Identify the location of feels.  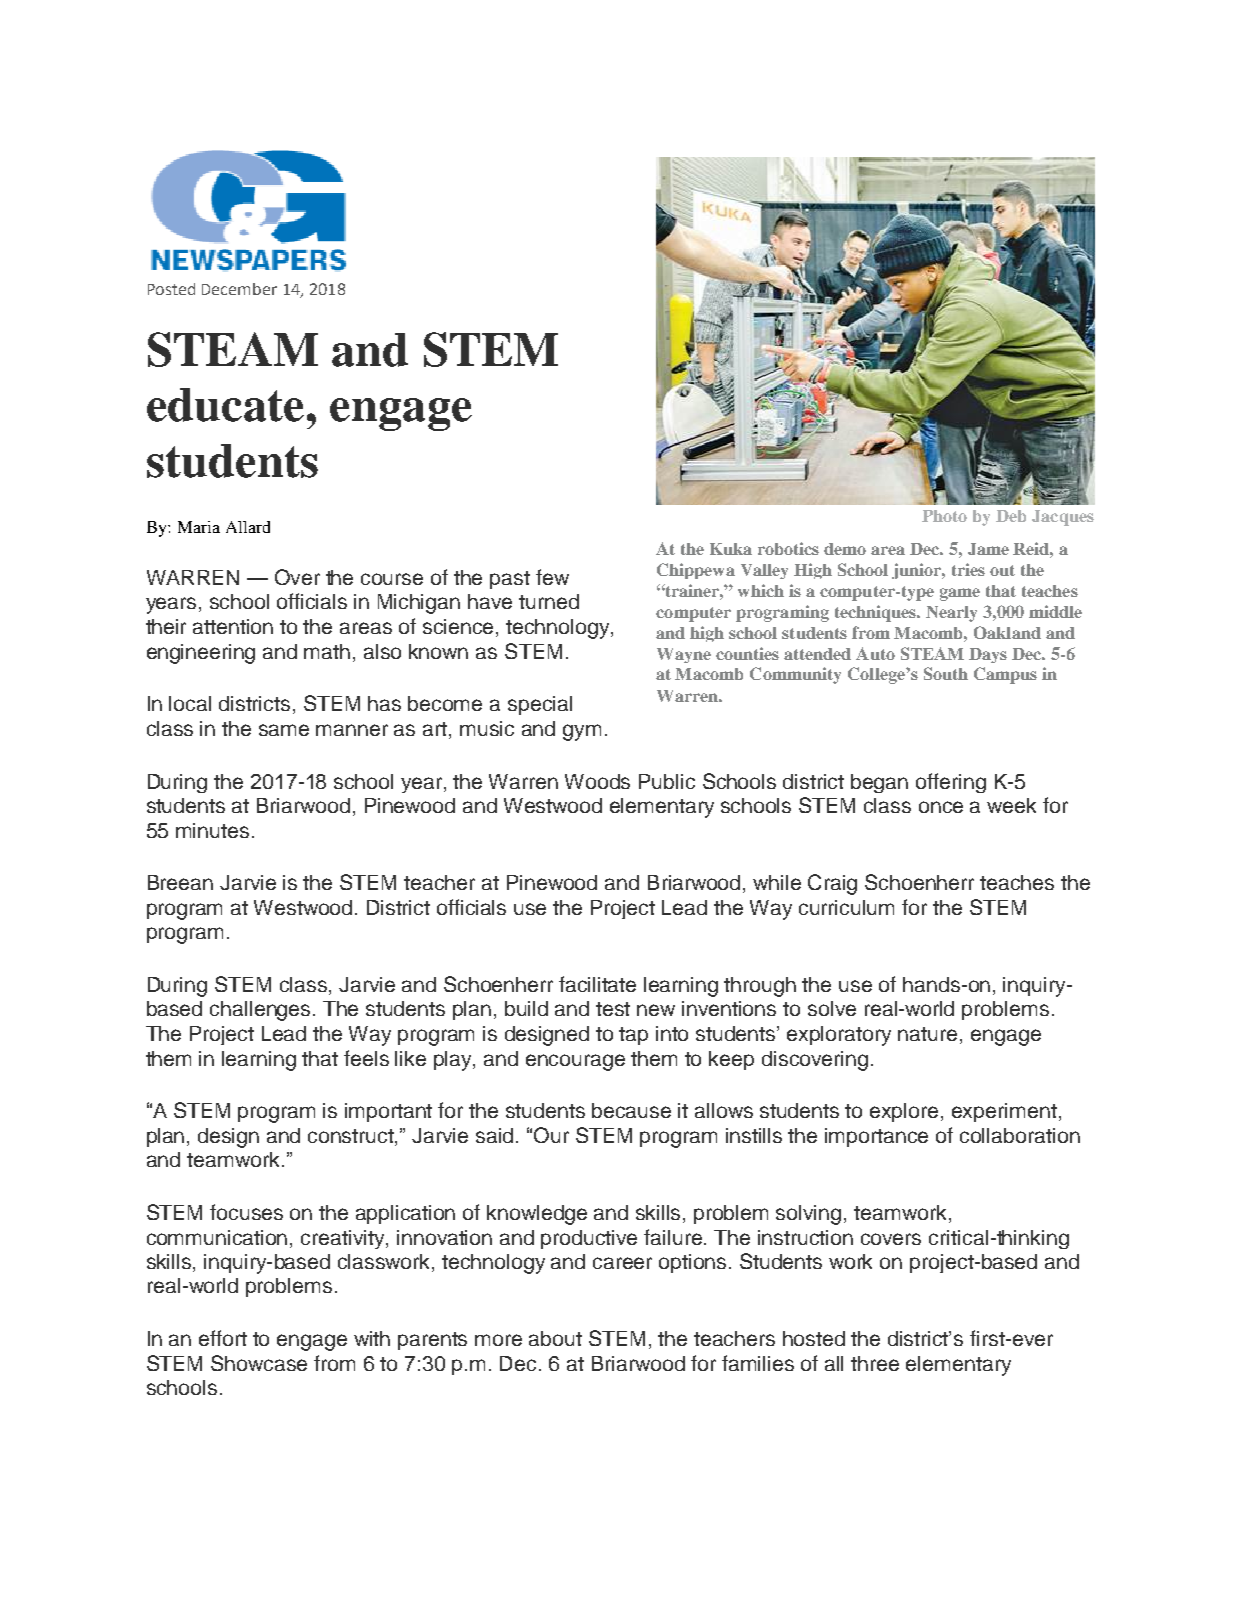
(366, 1058).
